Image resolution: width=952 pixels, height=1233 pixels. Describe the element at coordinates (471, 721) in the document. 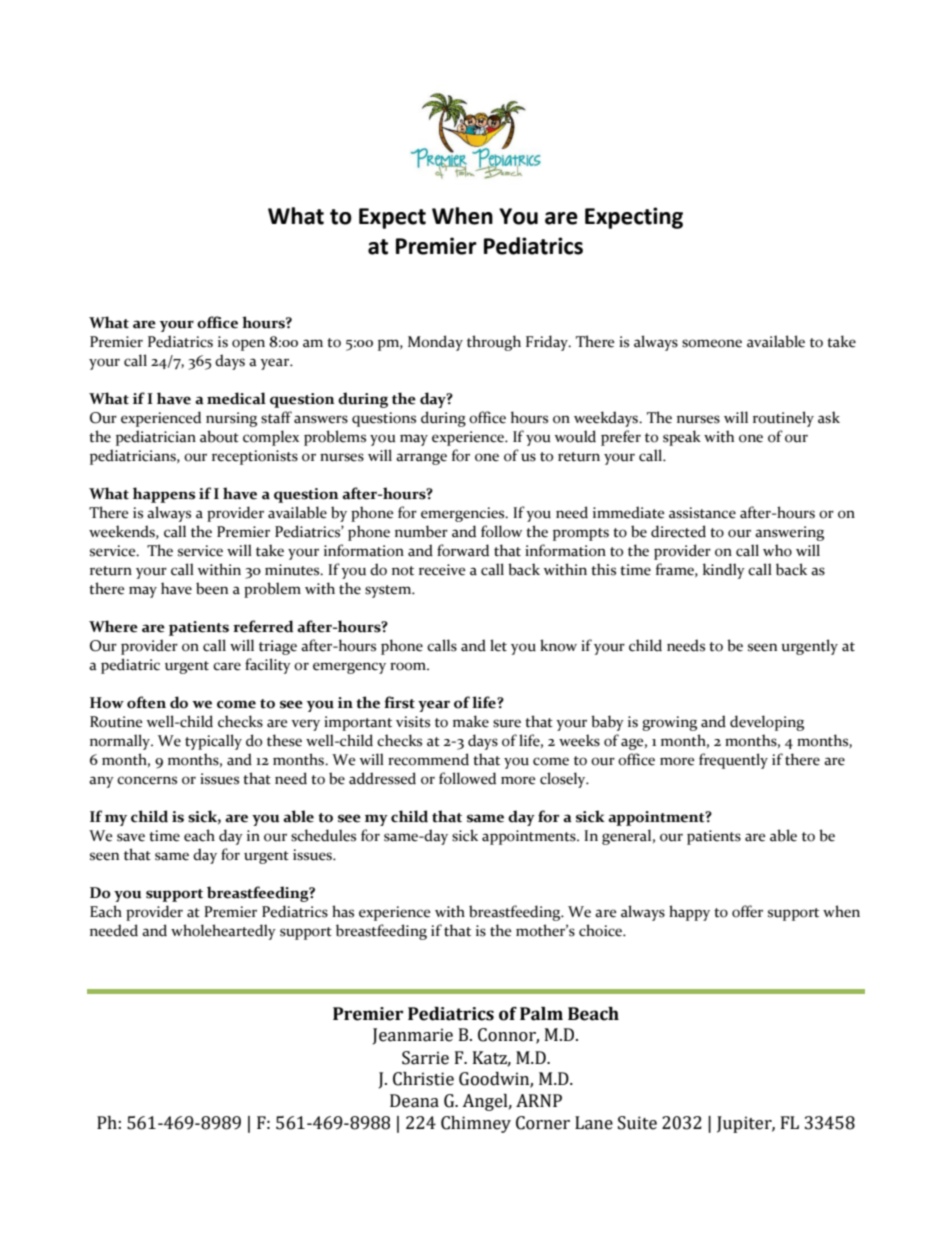

I see `make` at that location.
